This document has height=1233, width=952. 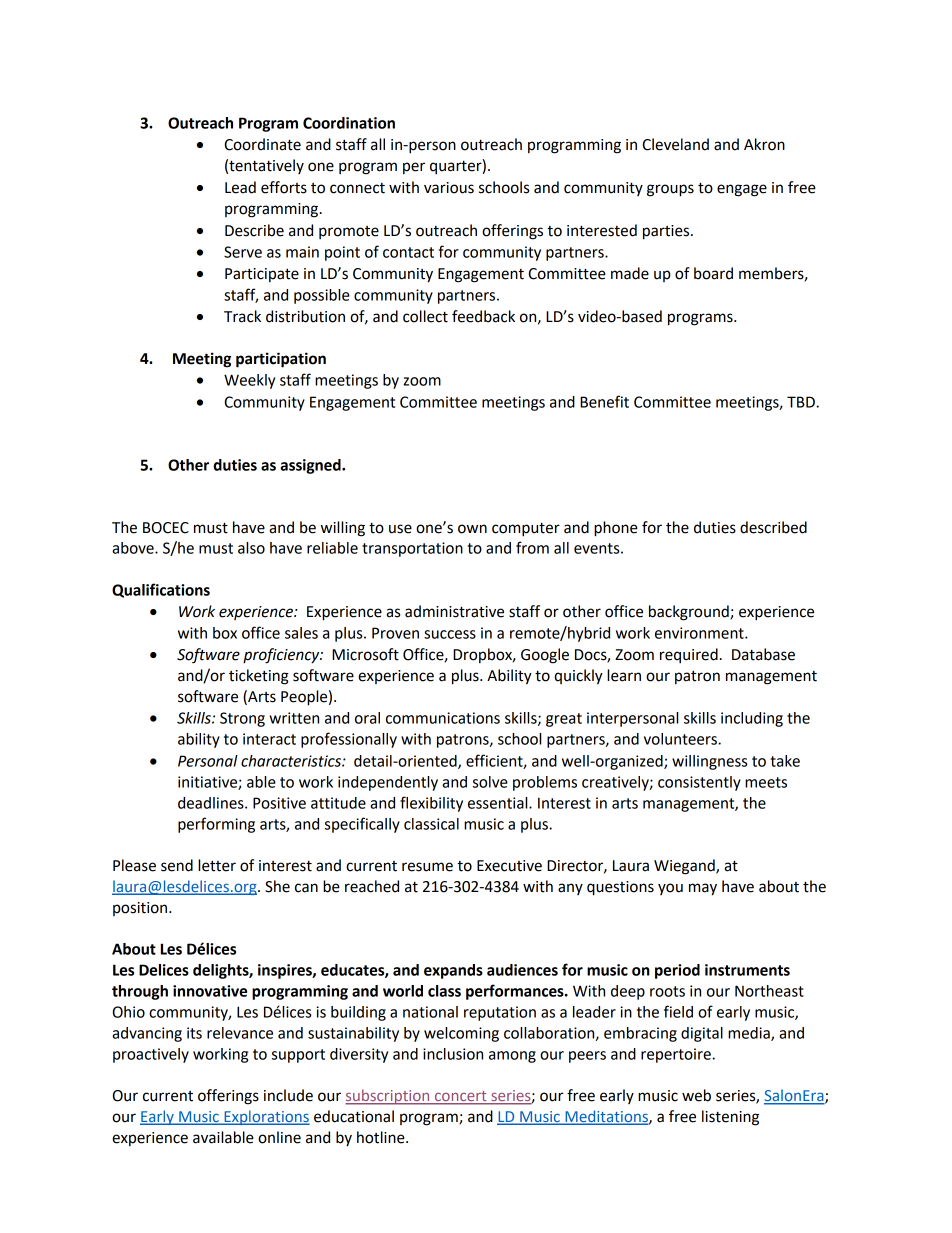 What do you see at coordinates (764, 144) in the document?
I see `Akron` at bounding box center [764, 144].
